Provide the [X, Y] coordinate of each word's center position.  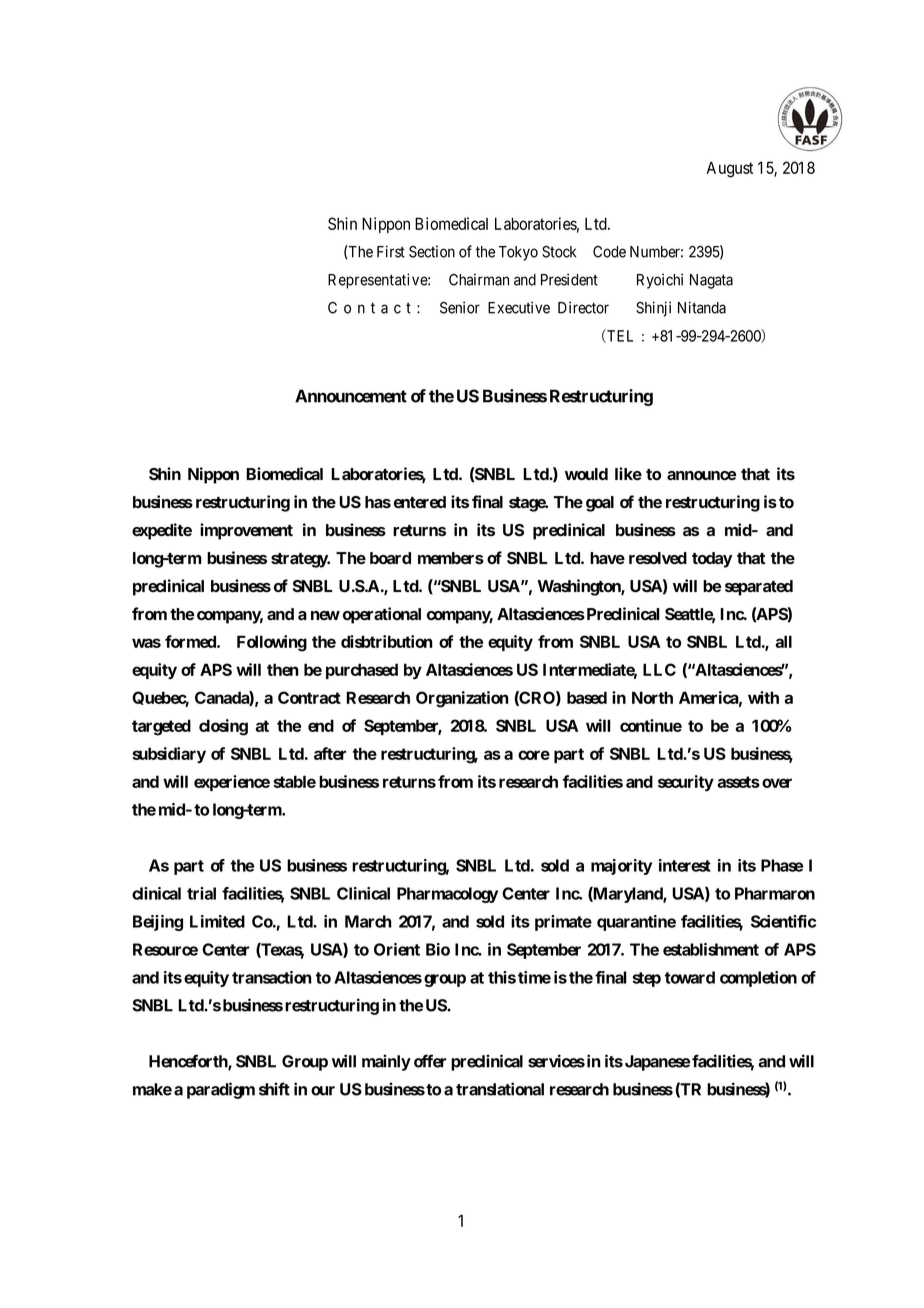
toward [690, 977]
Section [432, 251]
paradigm [221, 1090]
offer [430, 1061]
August [729, 169]
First [391, 251]
